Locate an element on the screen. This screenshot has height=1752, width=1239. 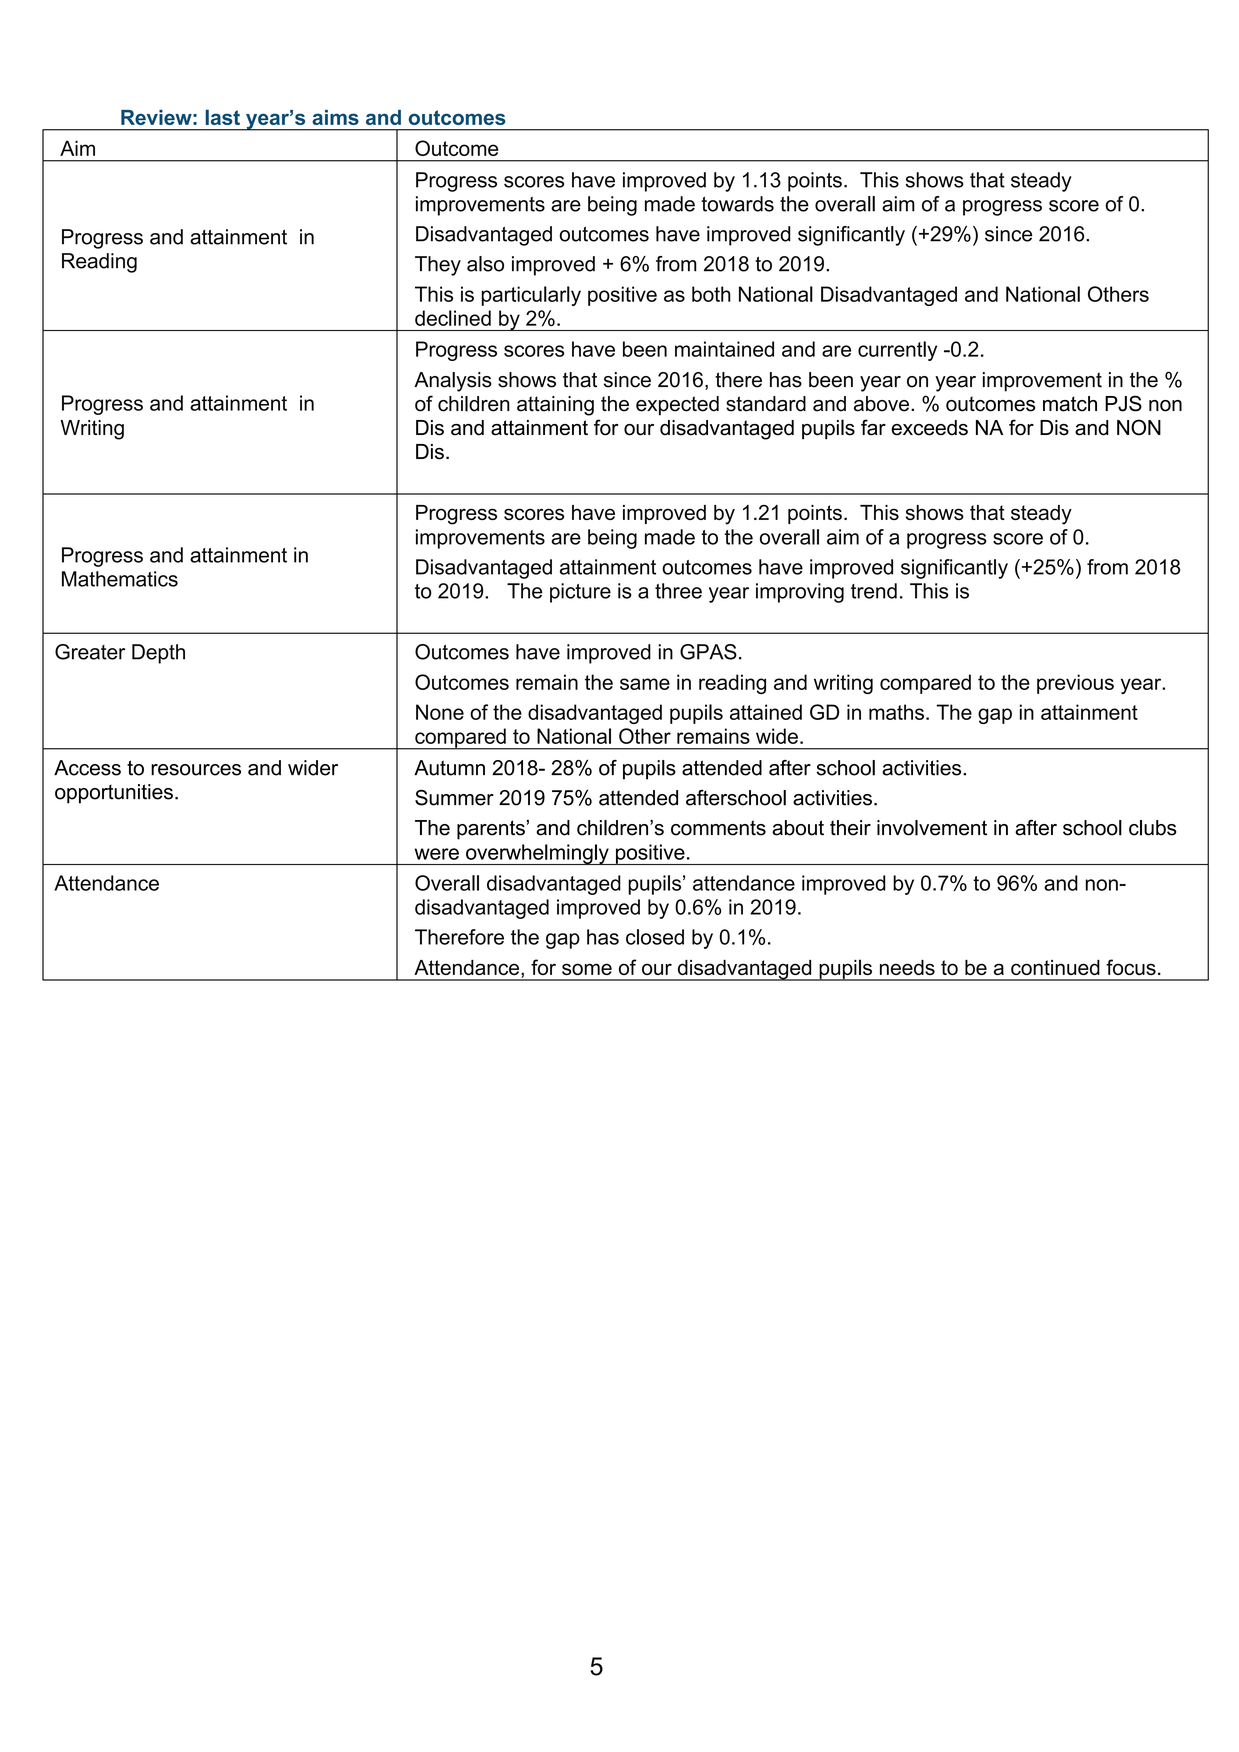
Depth is located at coordinates (158, 654).
